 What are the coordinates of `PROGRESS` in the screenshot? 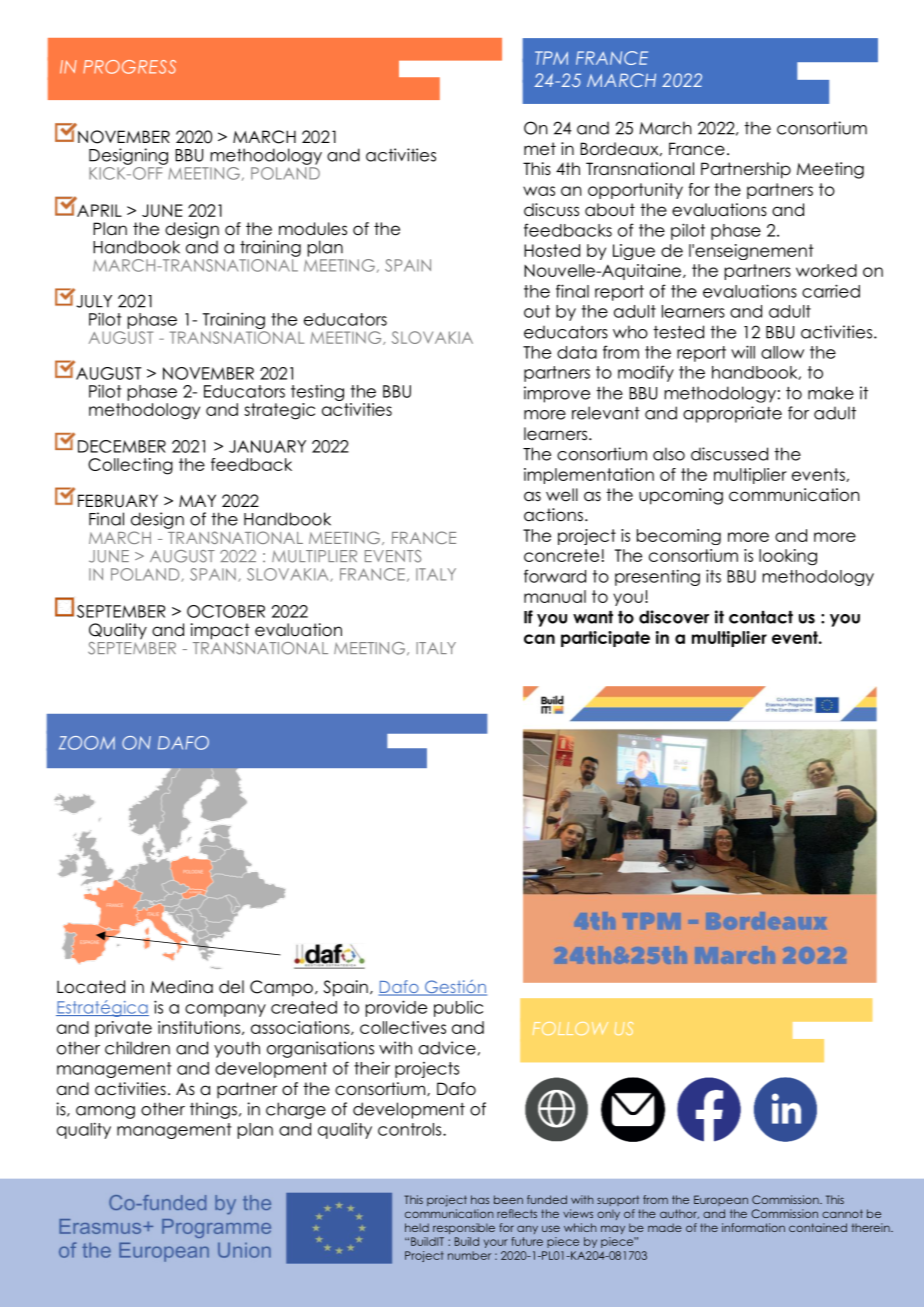 It's located at (129, 67).
